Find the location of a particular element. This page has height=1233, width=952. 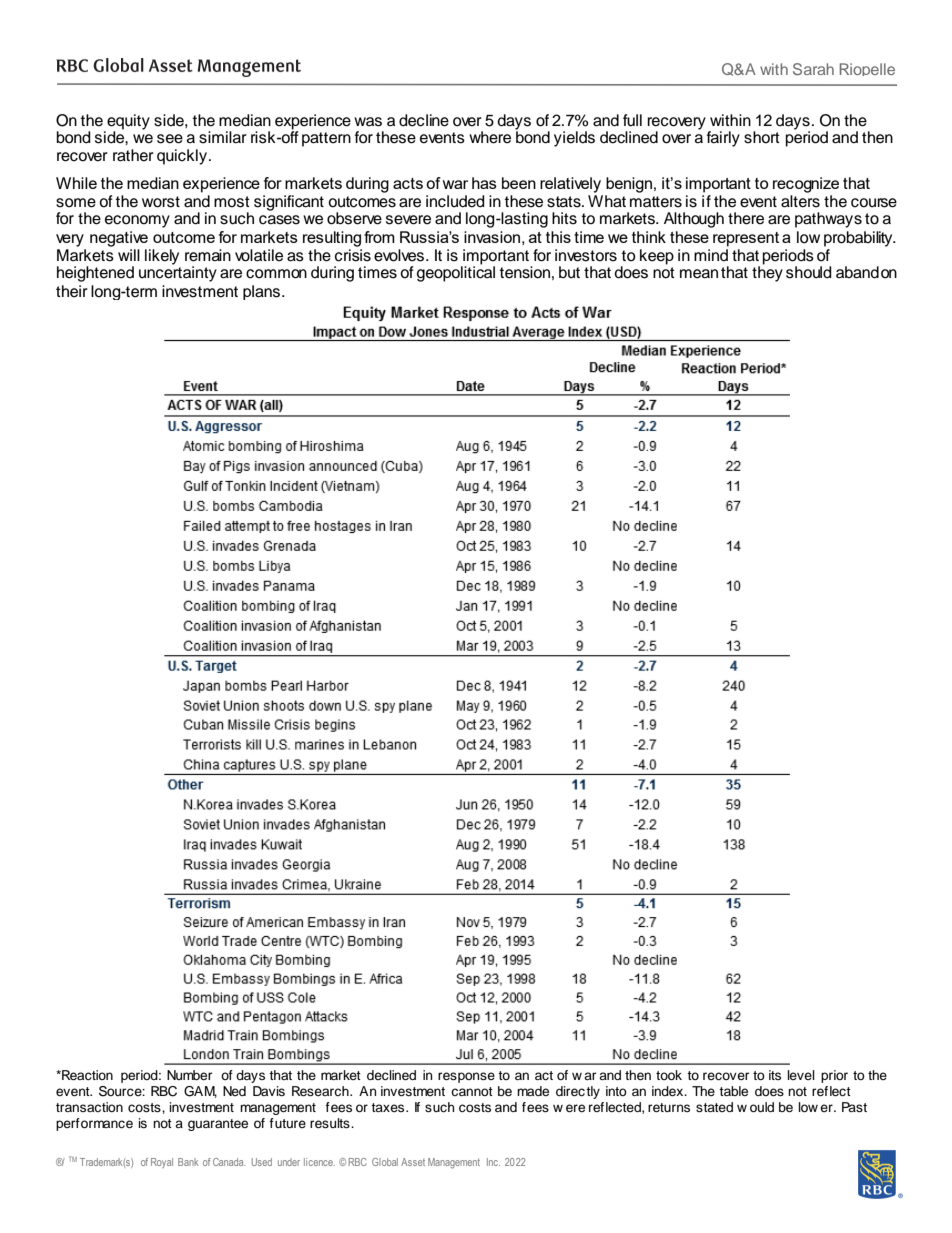

Royal is located at coordinates (162, 1163).
